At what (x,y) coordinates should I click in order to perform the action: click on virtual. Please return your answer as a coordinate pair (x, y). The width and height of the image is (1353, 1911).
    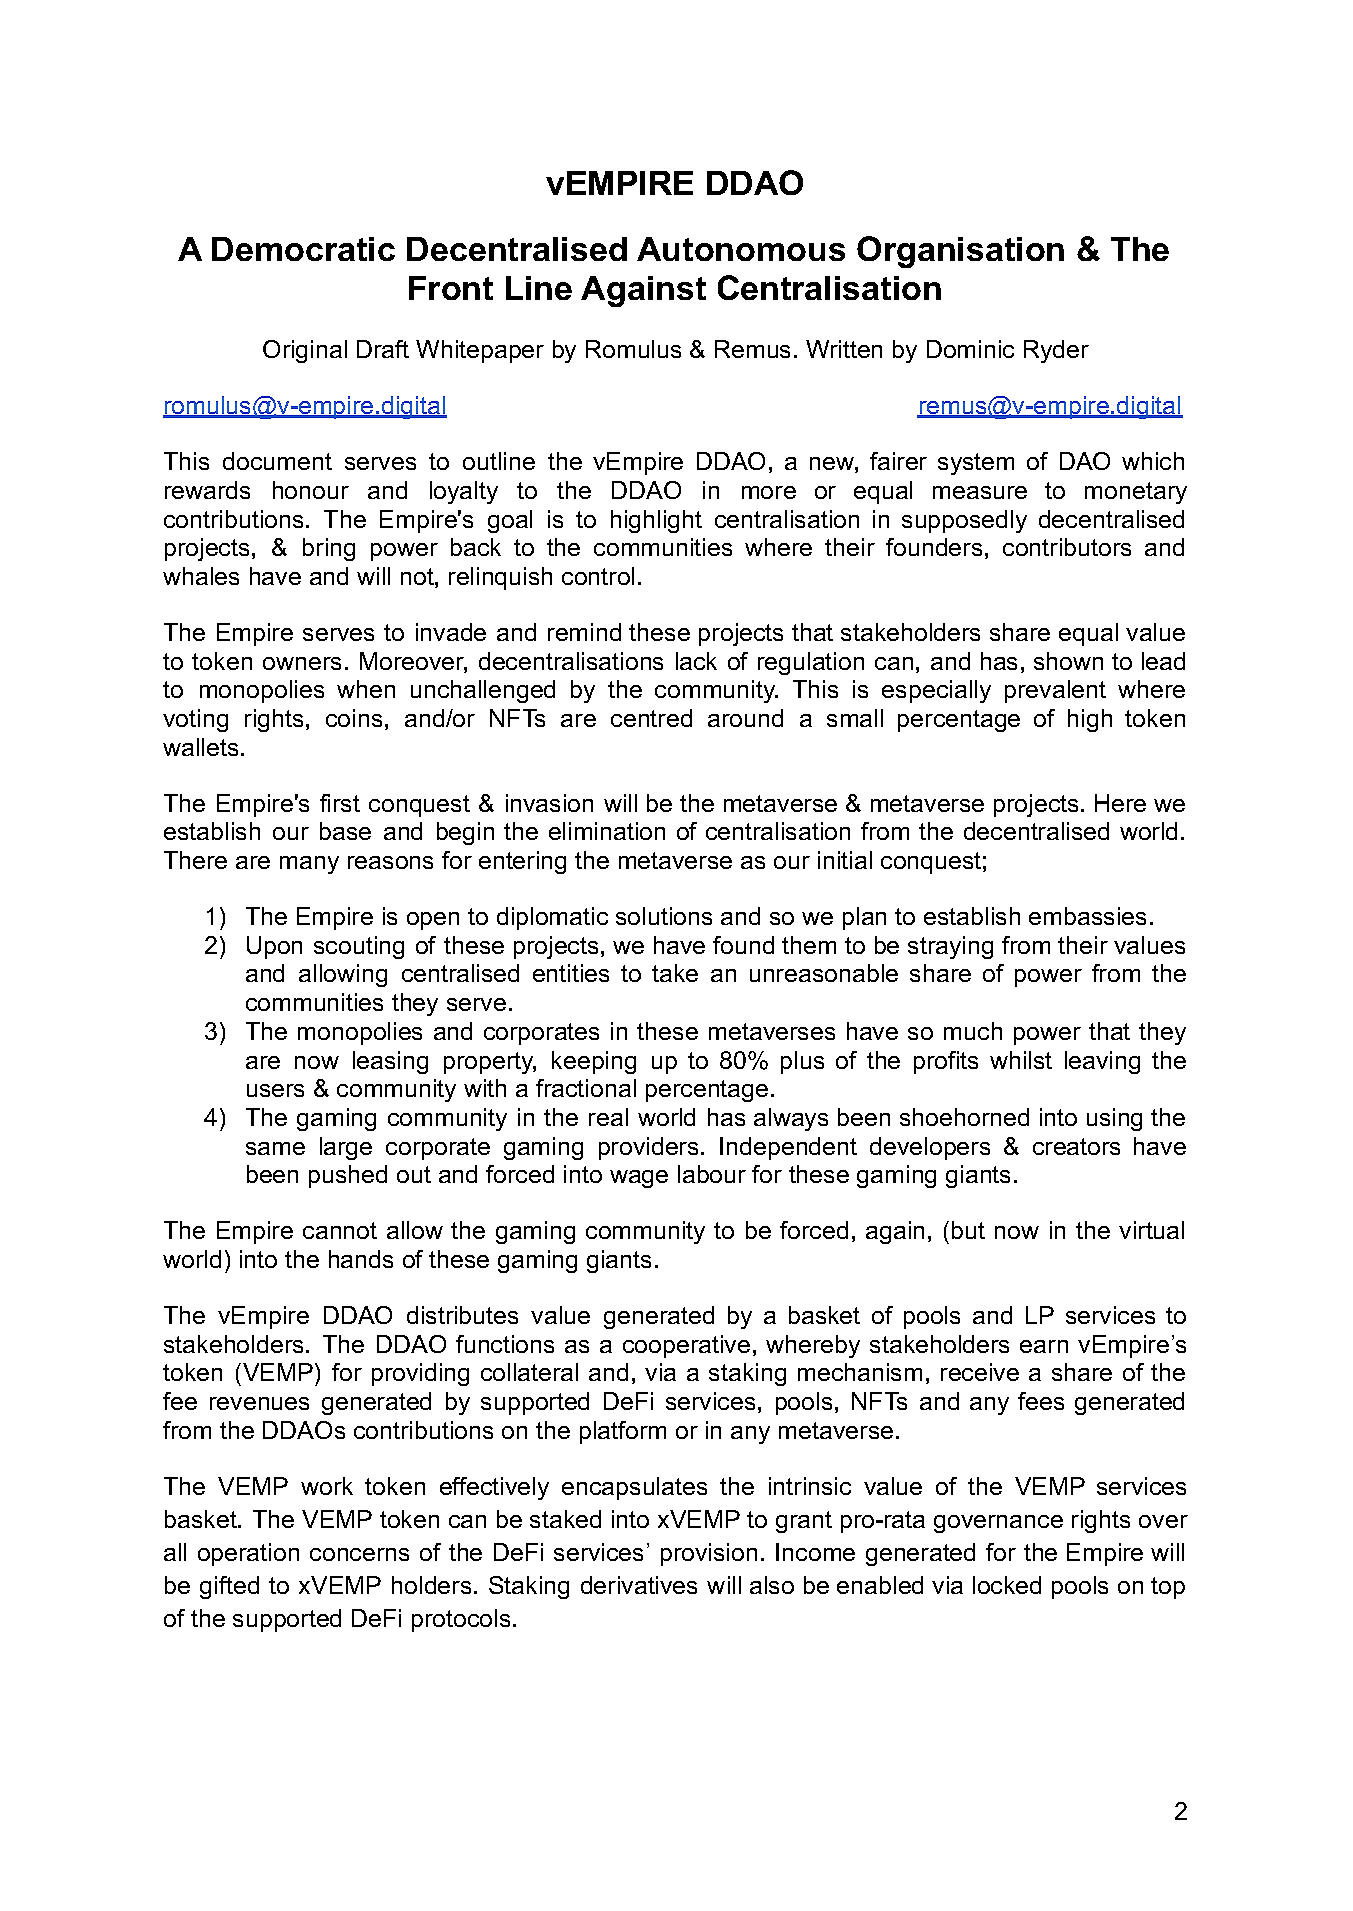
    Looking at the image, I should click on (1151, 1230).
